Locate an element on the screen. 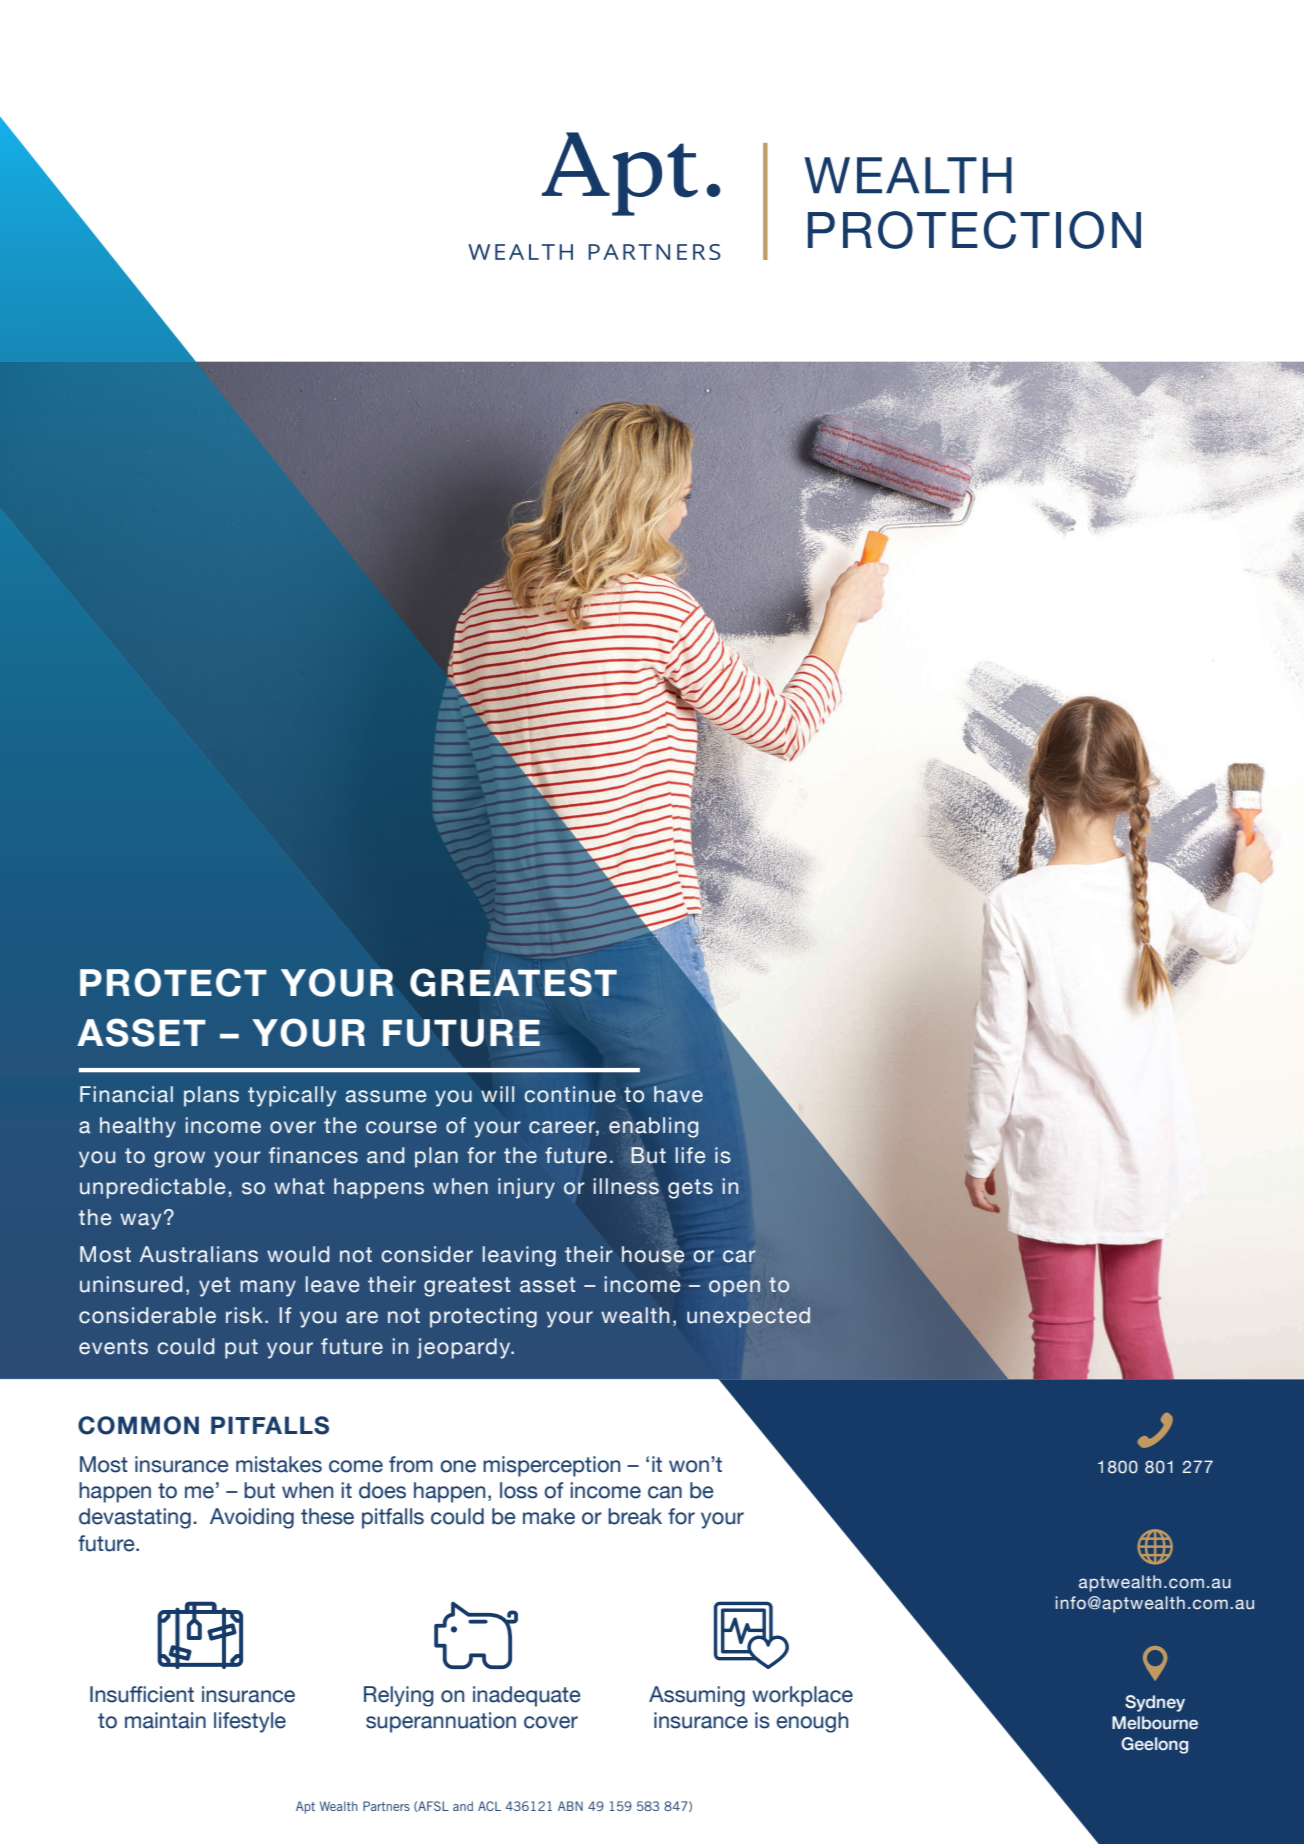 This screenshot has height=1844, width=1304. break is located at coordinates (635, 1516).
